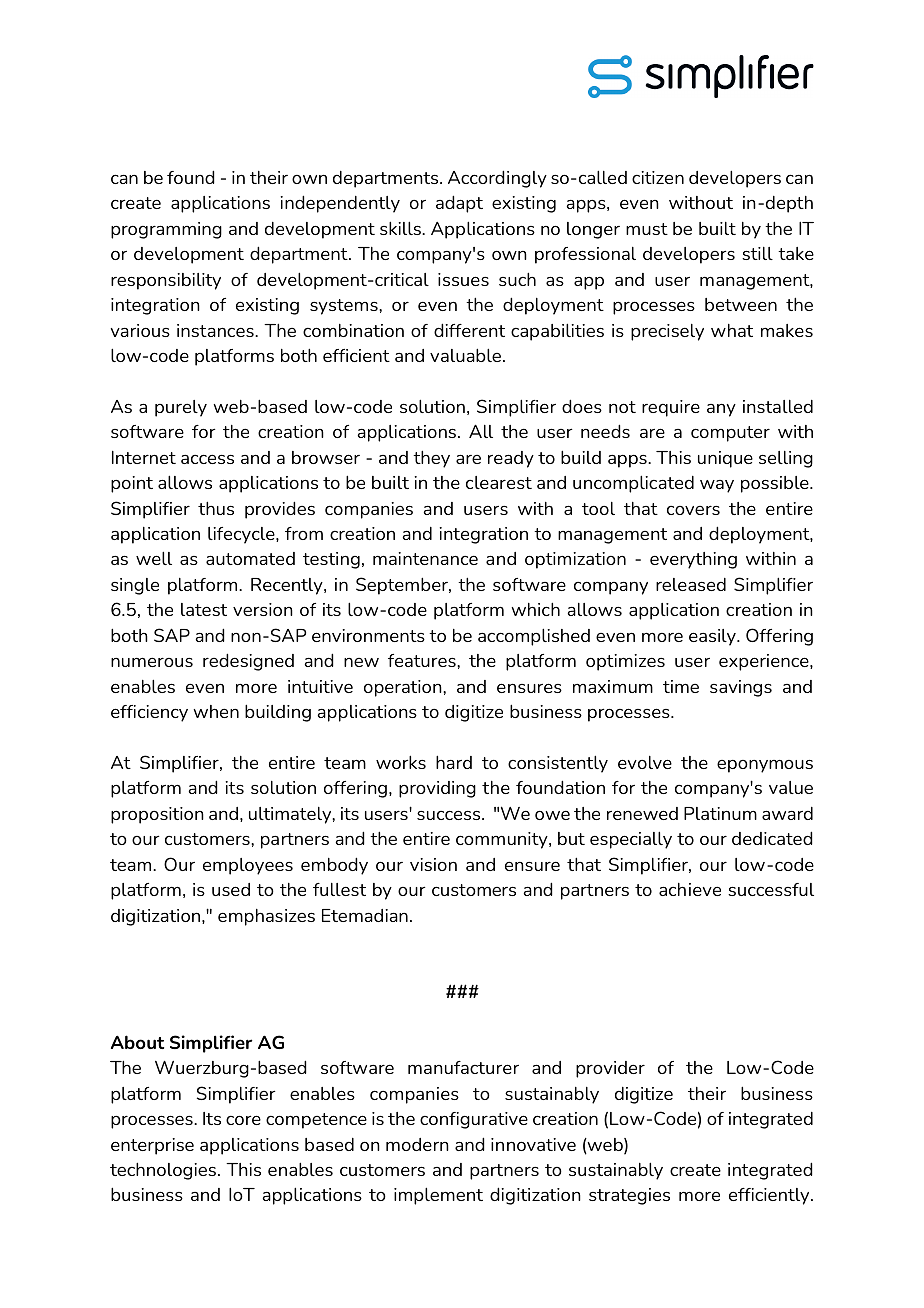  What do you see at coordinates (433, 864) in the document?
I see `vision` at bounding box center [433, 864].
